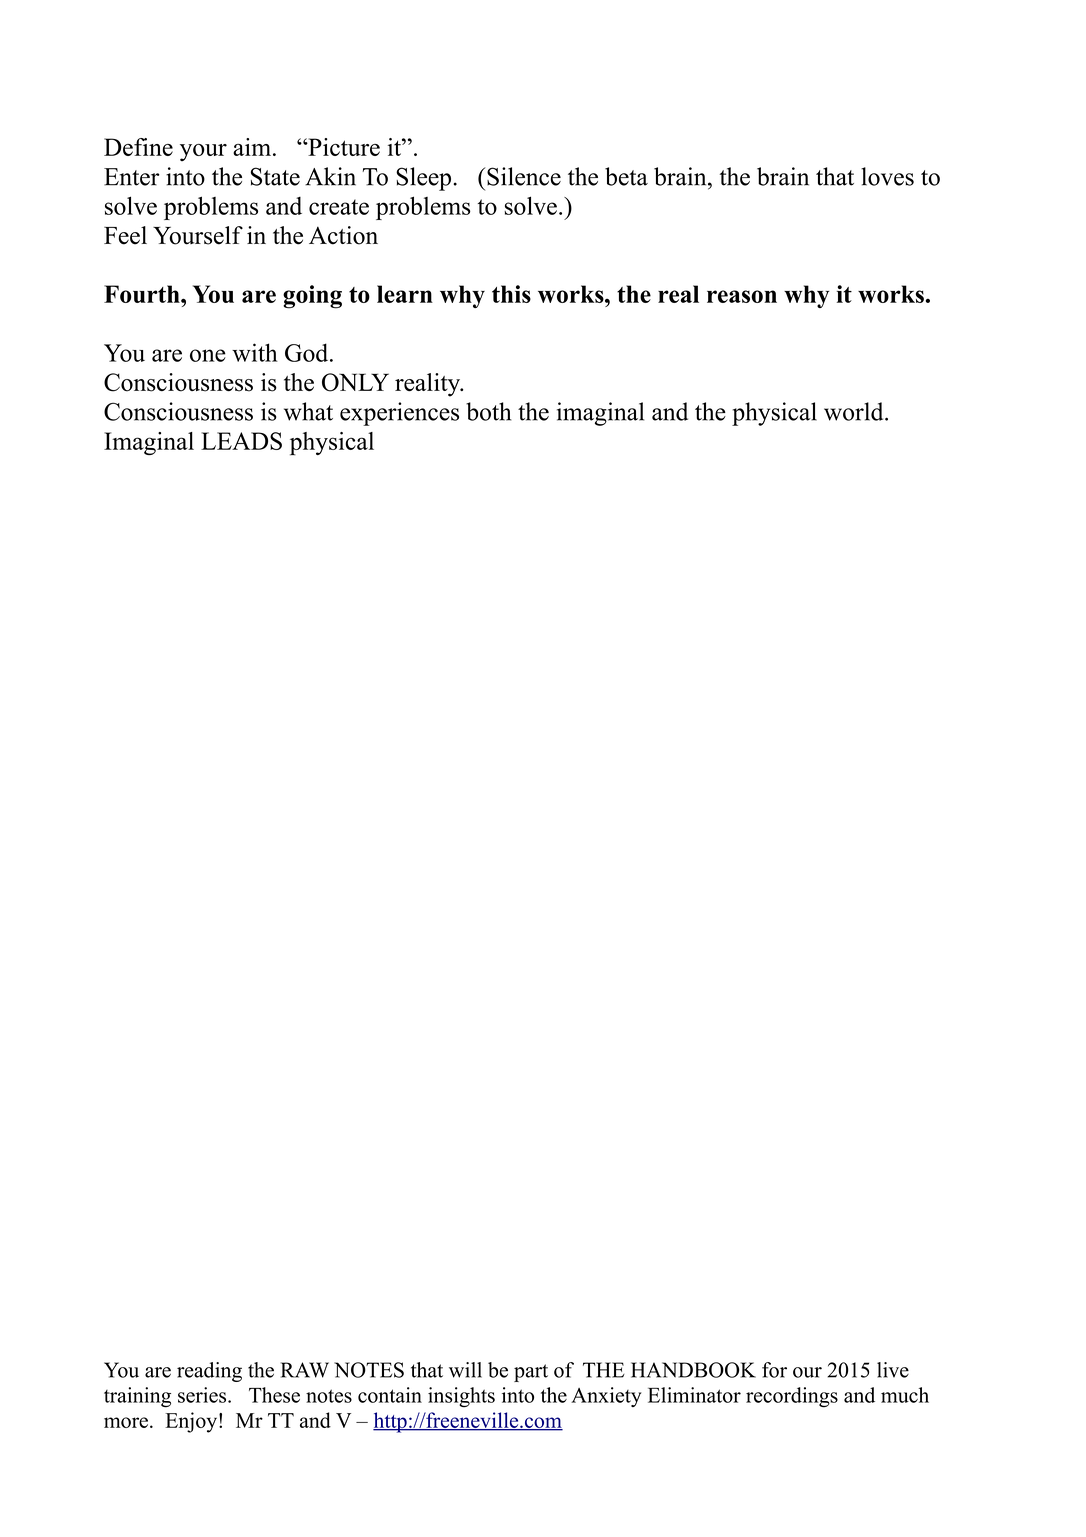 This screenshot has height=1537, width=1086. I want to click on Silence, so click(523, 176).
